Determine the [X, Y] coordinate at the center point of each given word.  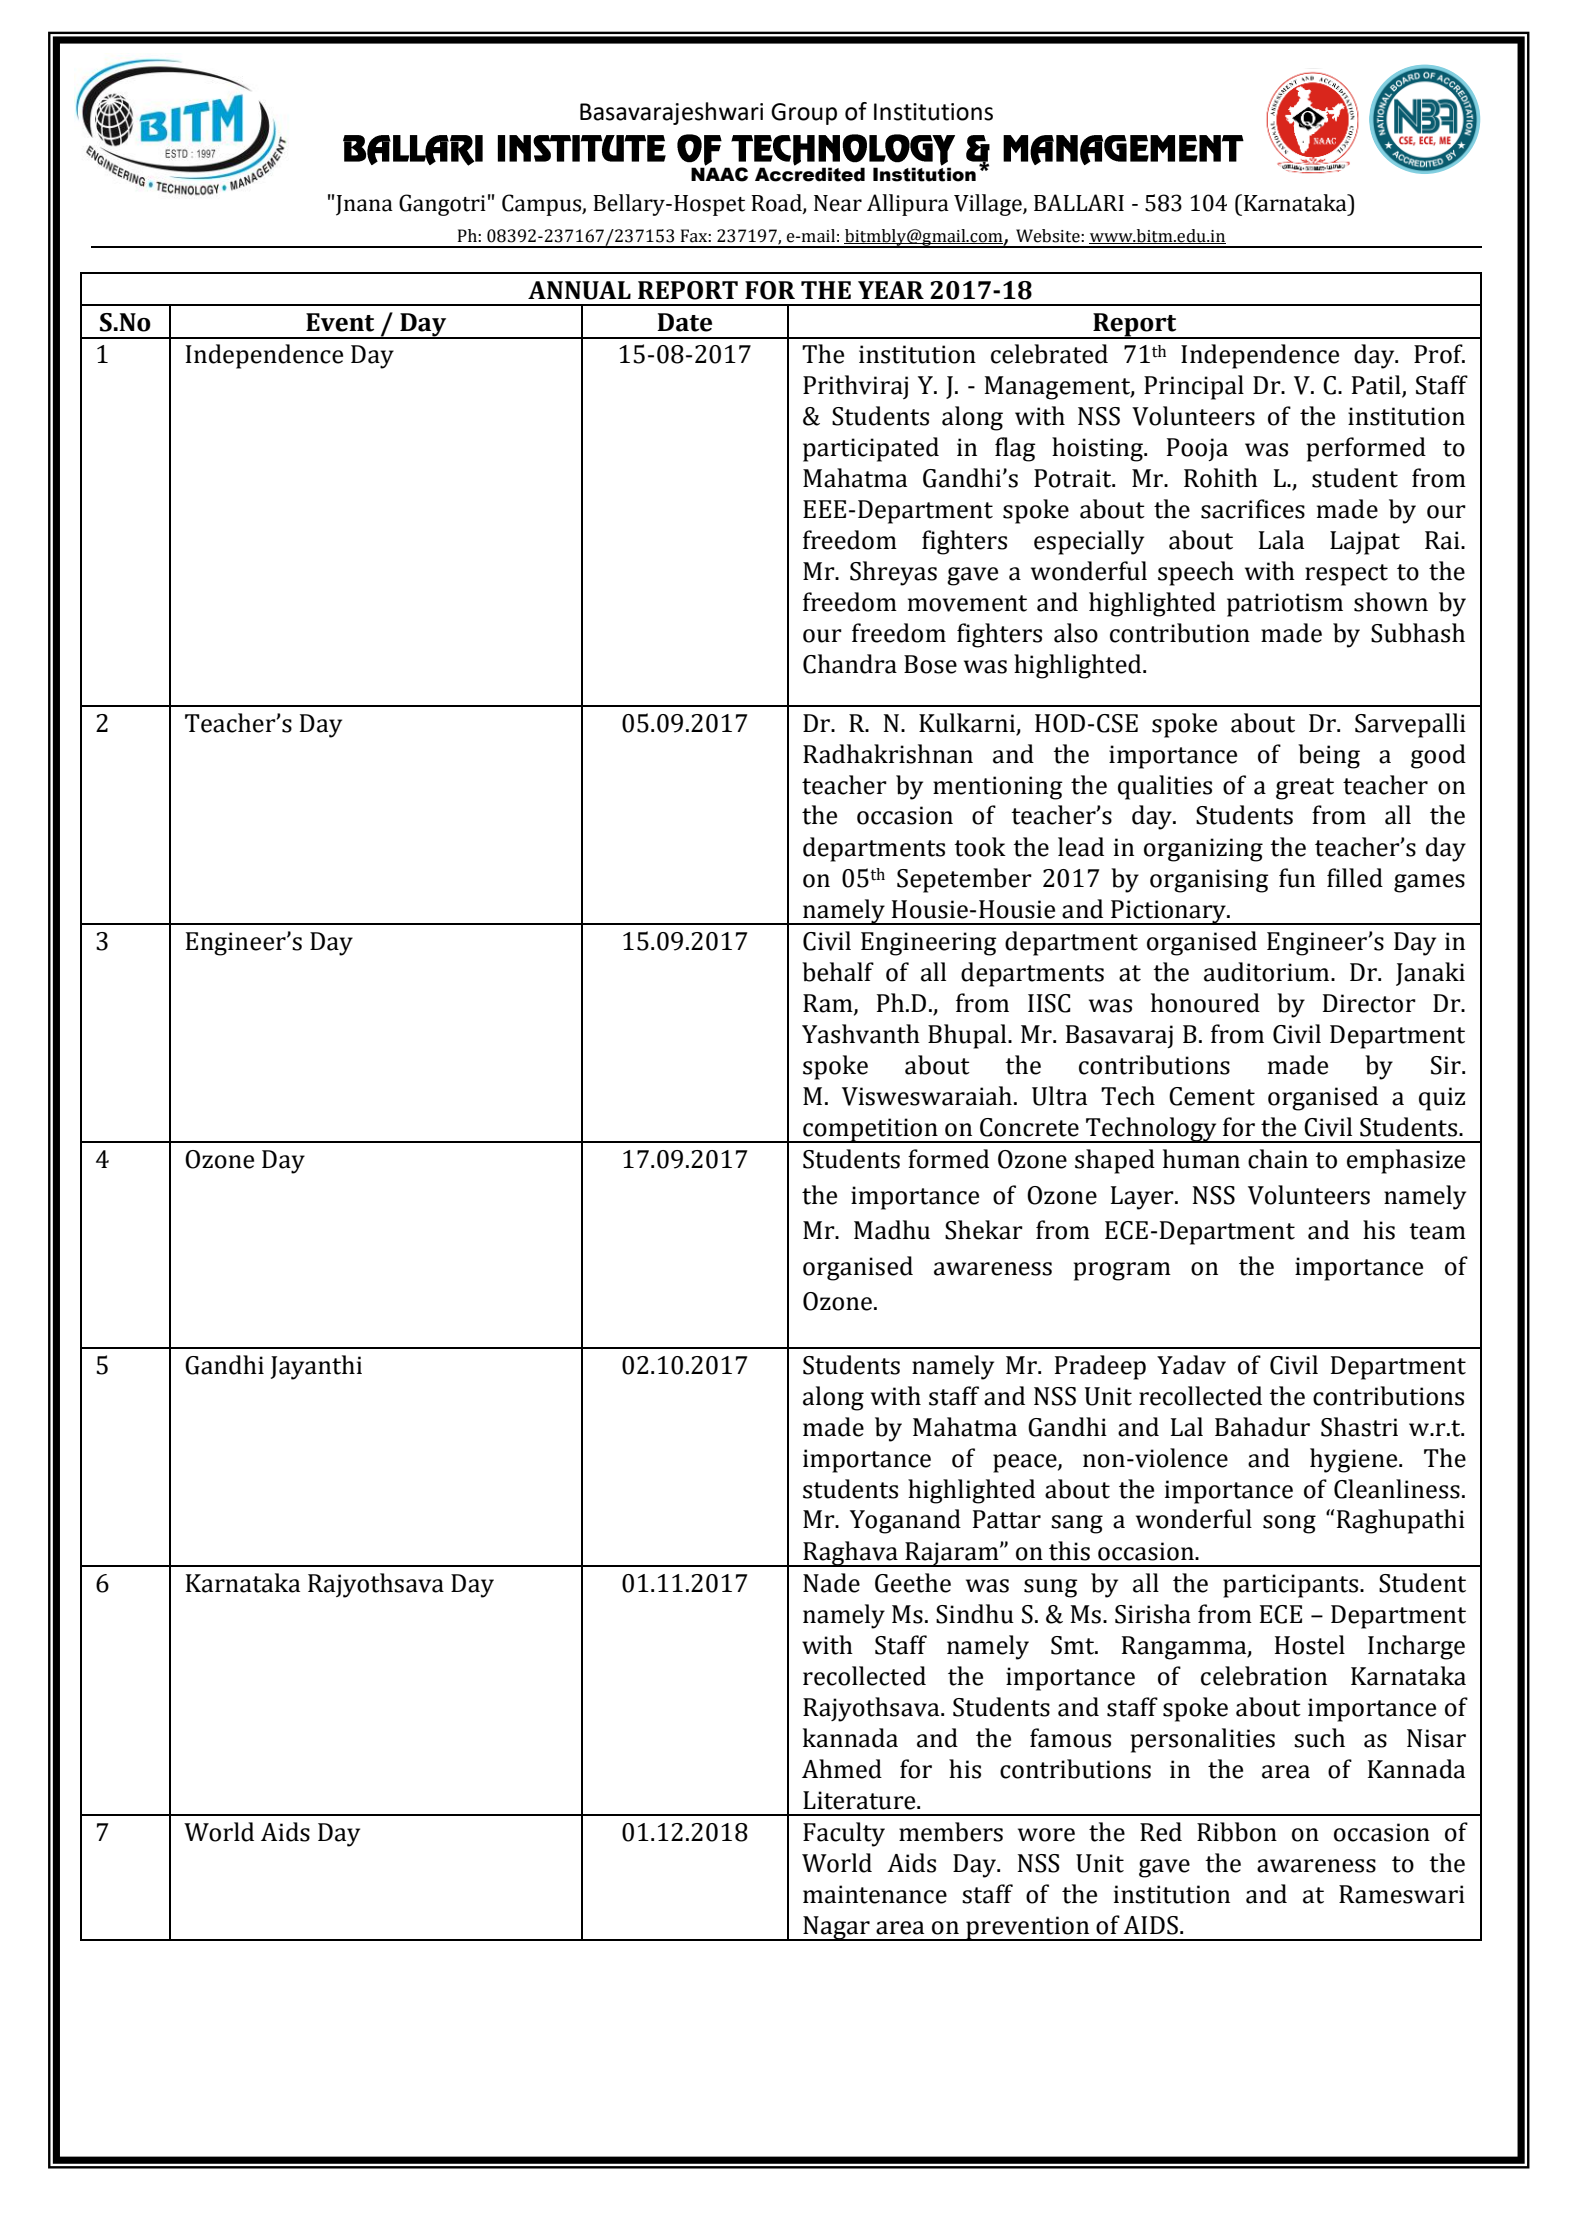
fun [1297, 878]
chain [1278, 1159]
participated [871, 449]
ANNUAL [579, 290]
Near [838, 203]
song [1289, 1524]
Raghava [850, 1554]
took [980, 847]
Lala [1281, 540]
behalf [838, 972]
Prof [1439, 354]
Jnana [364, 205]
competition [870, 1130]
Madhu [892, 1230]
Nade [831, 1583]
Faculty [844, 1834]
